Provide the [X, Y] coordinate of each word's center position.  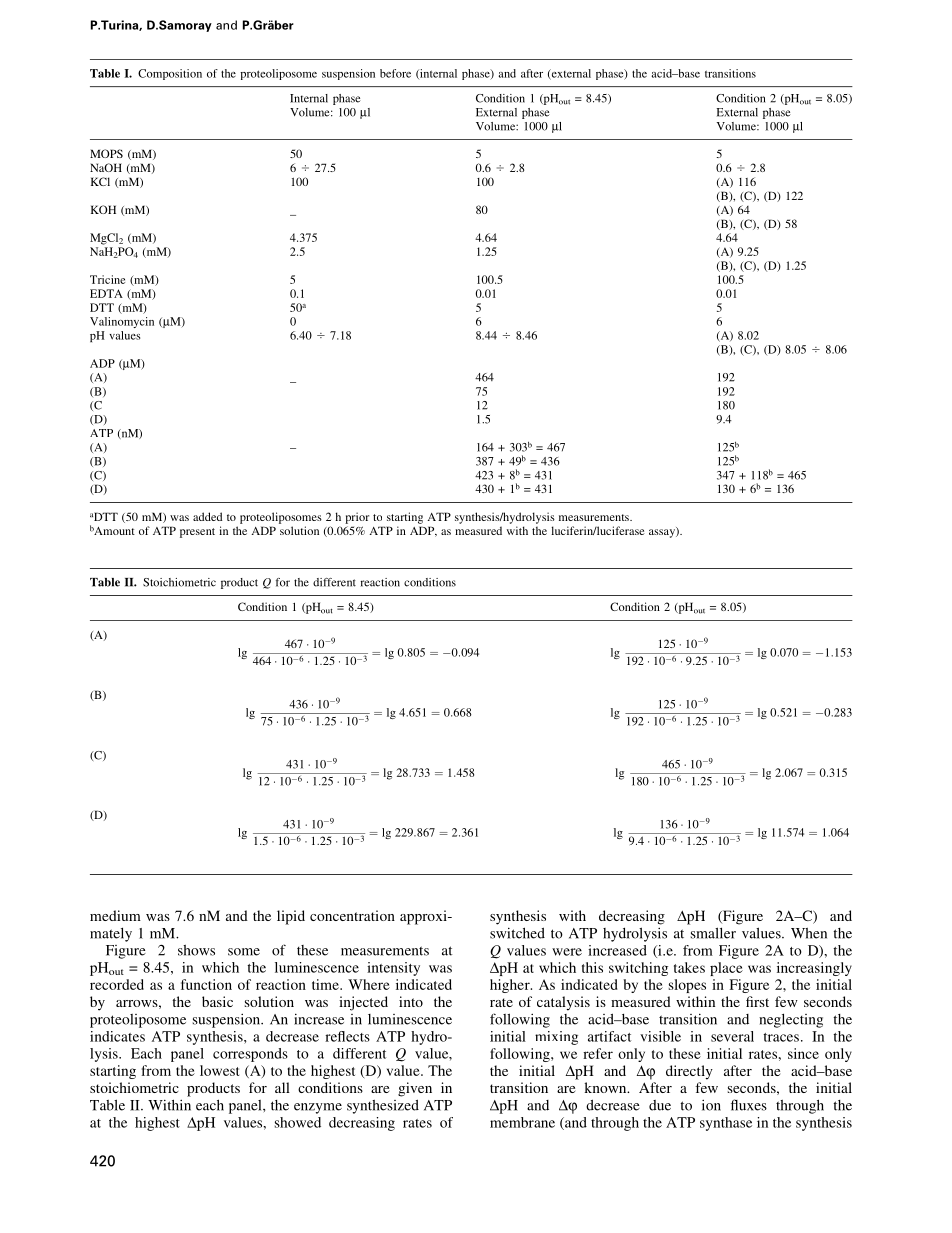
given [415, 1089]
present [197, 533]
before [395, 73]
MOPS [106, 153]
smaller [713, 933]
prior [357, 518]
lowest [219, 1070]
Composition [170, 74]
